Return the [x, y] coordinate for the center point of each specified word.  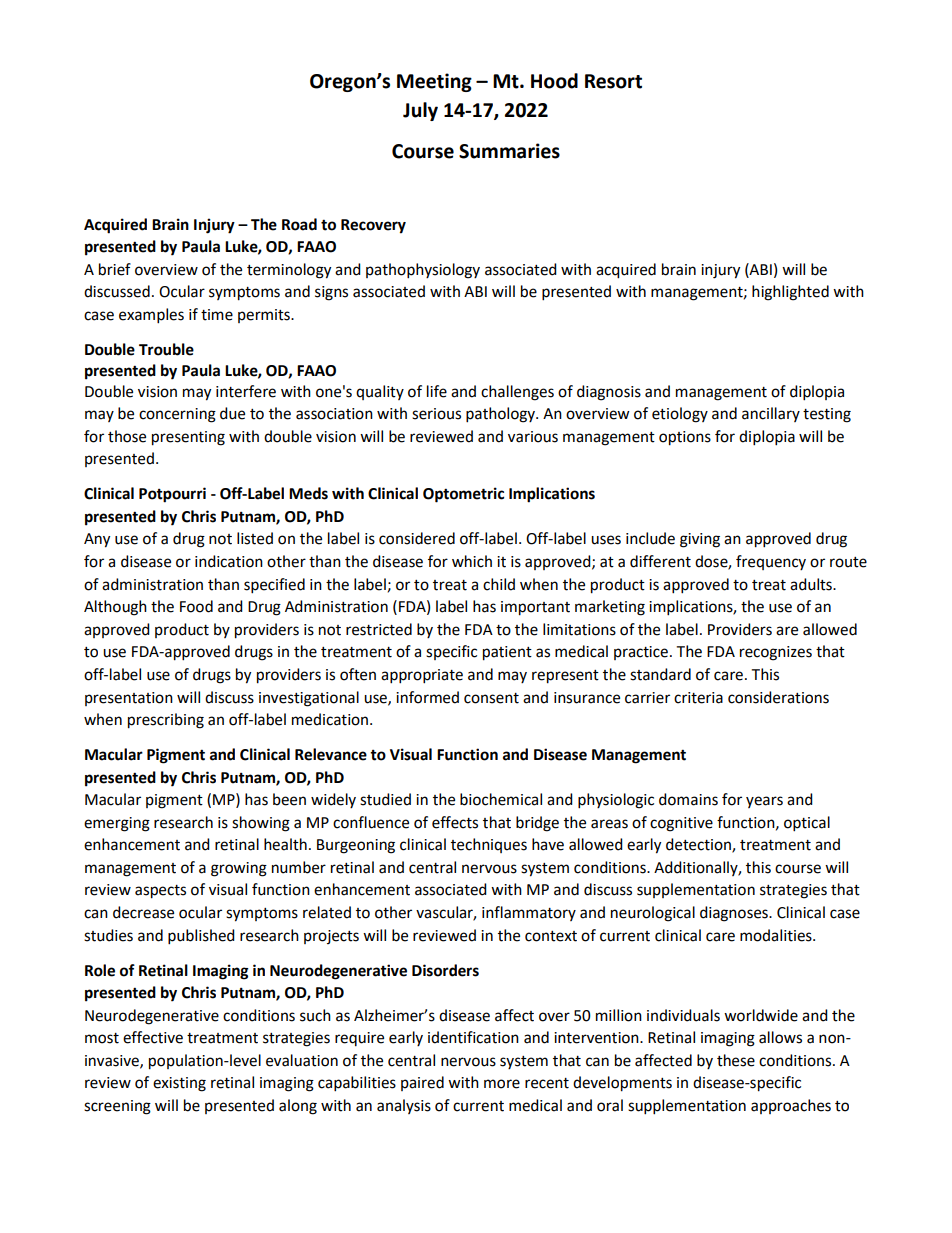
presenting [188, 438]
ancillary [771, 414]
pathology [501, 415]
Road [299, 224]
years [764, 802]
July [420, 111]
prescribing [166, 721]
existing [179, 1084]
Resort [613, 81]
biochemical [501, 799]
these [736, 1060]
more [502, 1084]
